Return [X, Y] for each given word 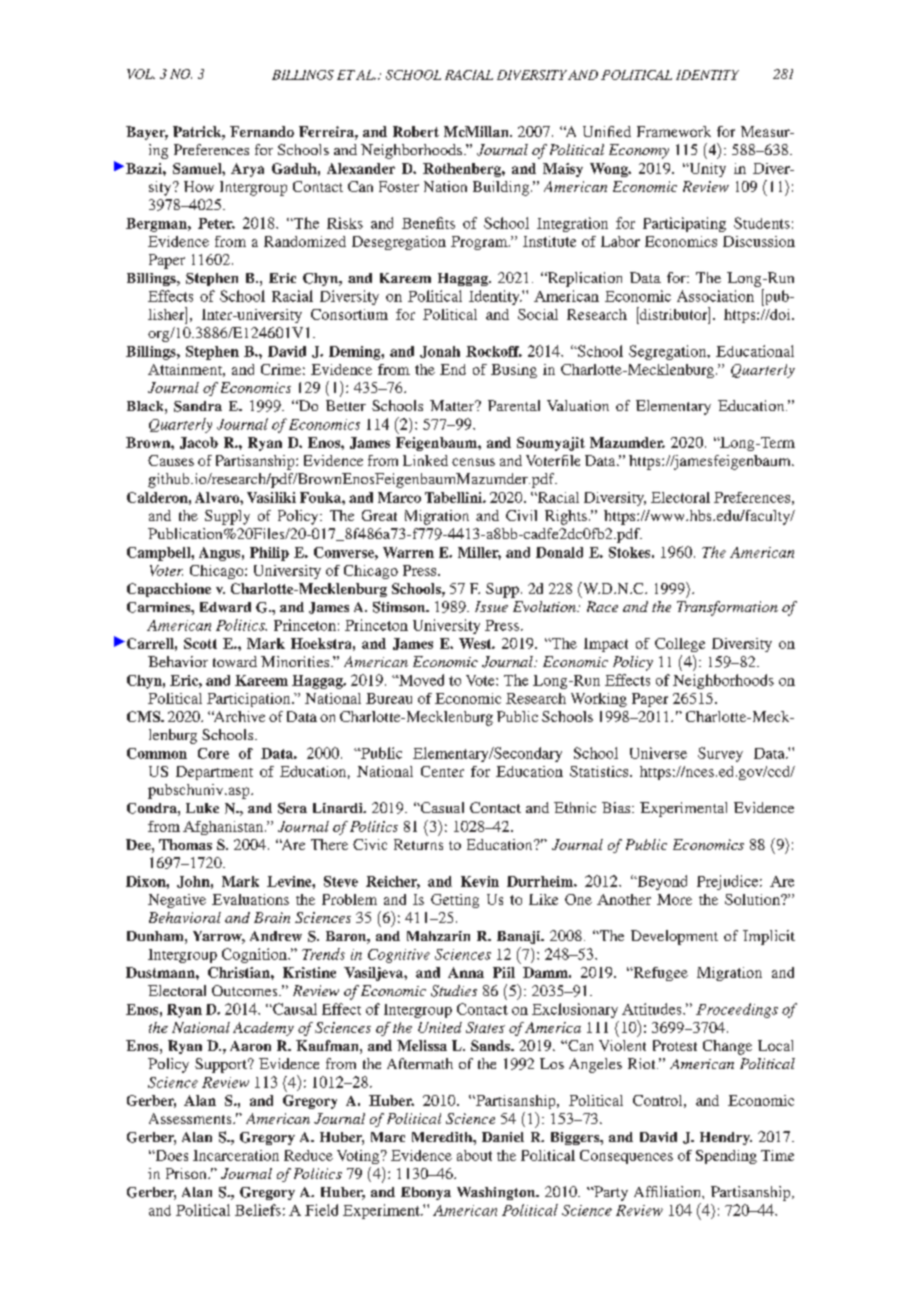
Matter [453, 405]
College [680, 645]
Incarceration [236, 1155]
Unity [706, 170]
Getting [455, 901]
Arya [247, 170]
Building [502, 188]
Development [674, 937]
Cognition [255, 955]
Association [715, 296]
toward [235, 661]
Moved [420, 680]
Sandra [198, 406]
